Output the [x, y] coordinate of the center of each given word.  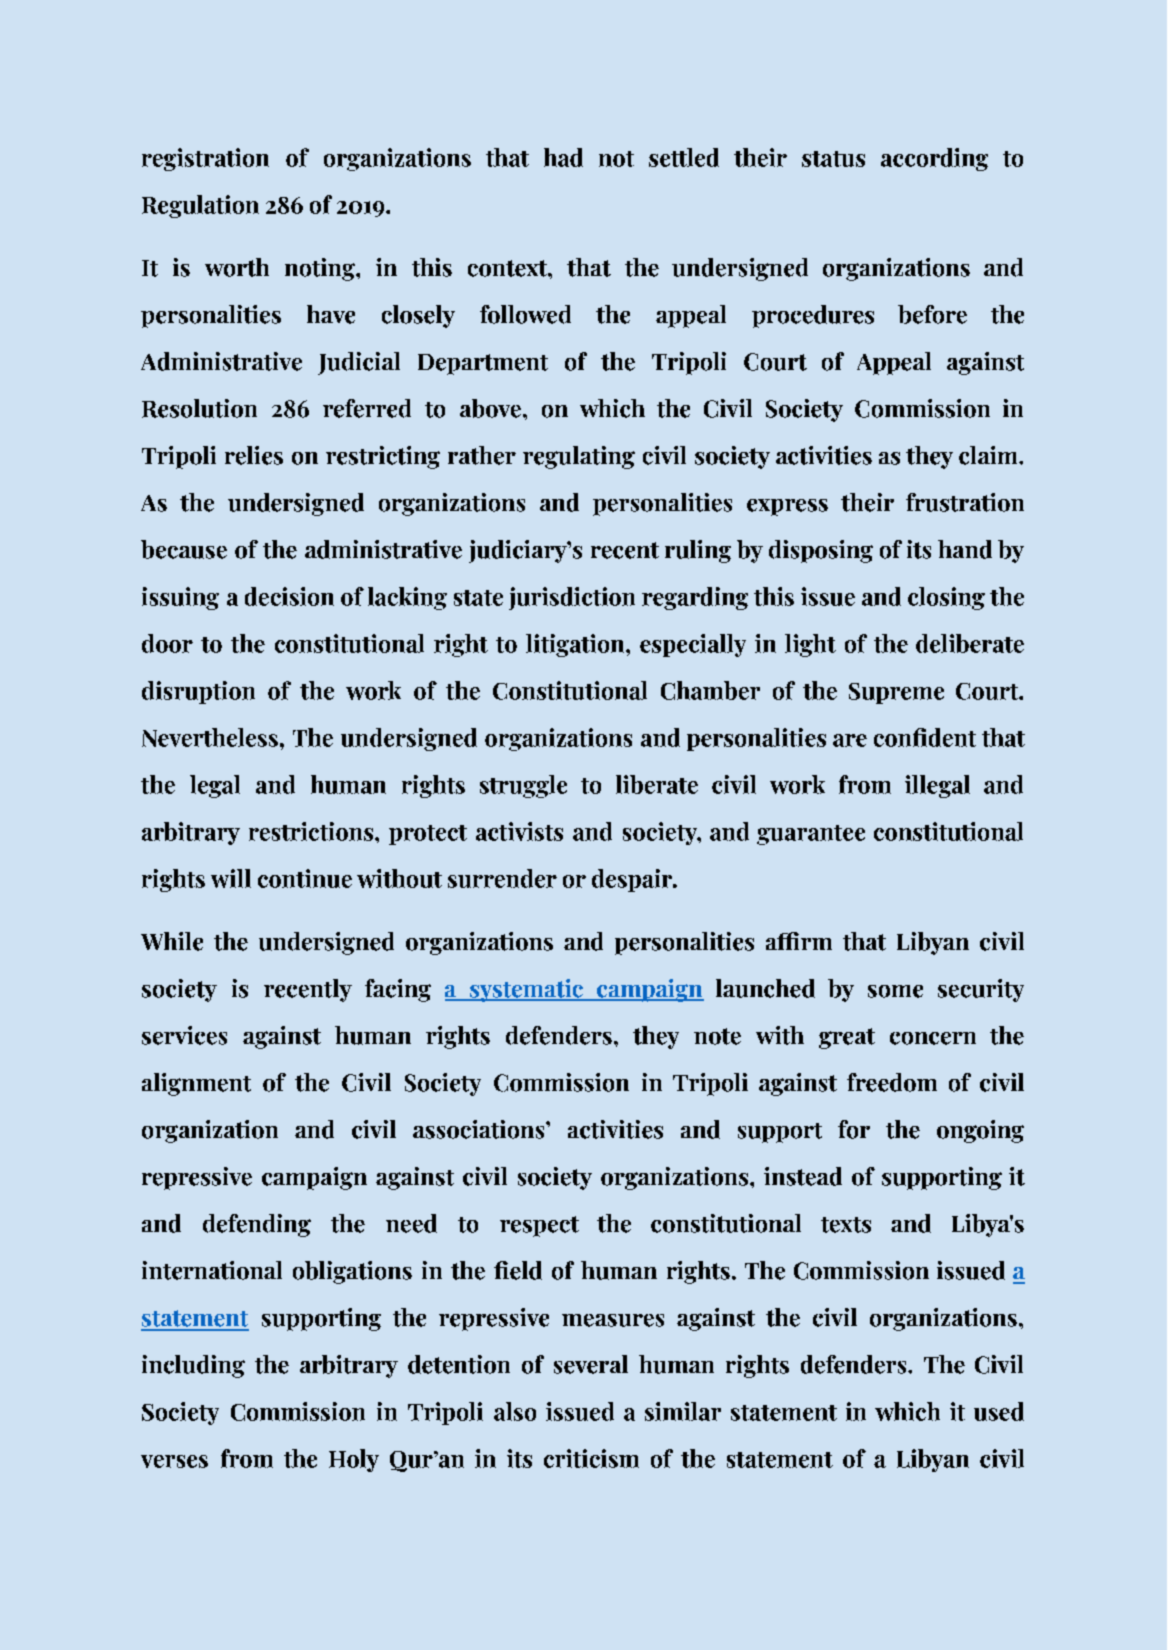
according [934, 159]
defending [257, 1225]
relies [254, 455]
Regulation [200, 206]
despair [633, 880]
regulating [579, 457]
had [563, 157]
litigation [576, 645]
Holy [354, 1460]
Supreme [896, 693]
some [895, 991]
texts [846, 1225]
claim [989, 455]
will [231, 878]
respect [539, 1226]
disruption [198, 692]
